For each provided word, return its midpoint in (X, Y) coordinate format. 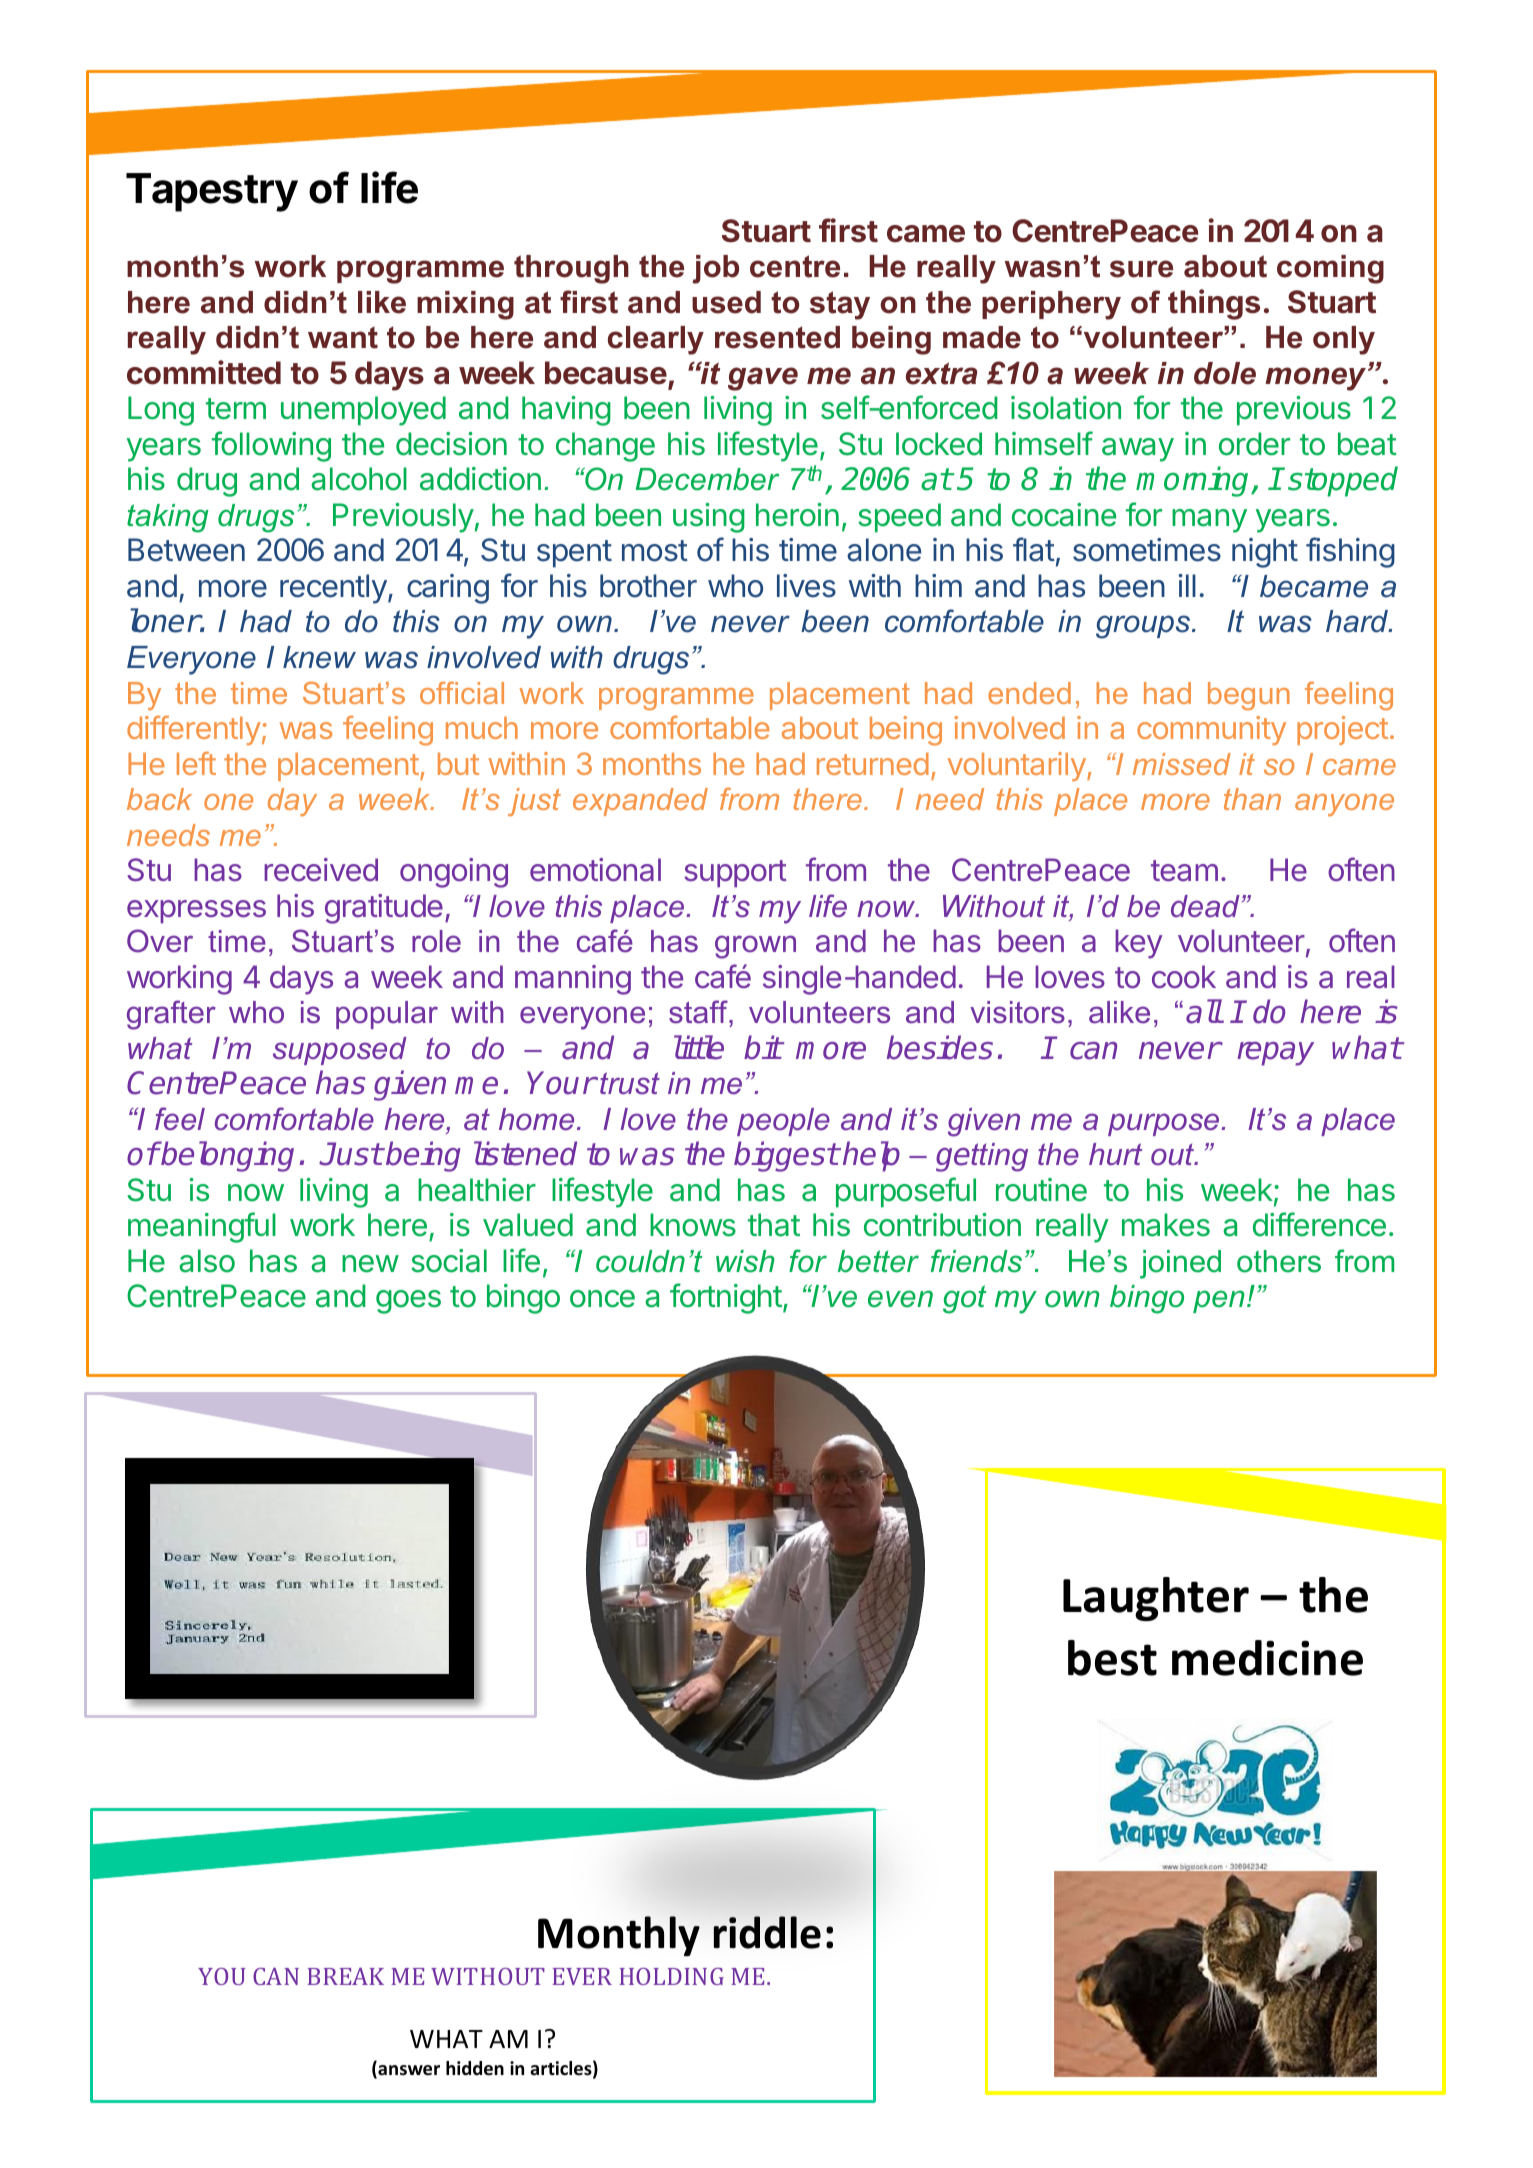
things (1214, 304)
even (900, 1299)
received (321, 869)
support (735, 873)
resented (777, 337)
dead (1205, 906)
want (343, 338)
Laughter (1156, 1599)
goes (408, 1302)
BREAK (345, 1976)
